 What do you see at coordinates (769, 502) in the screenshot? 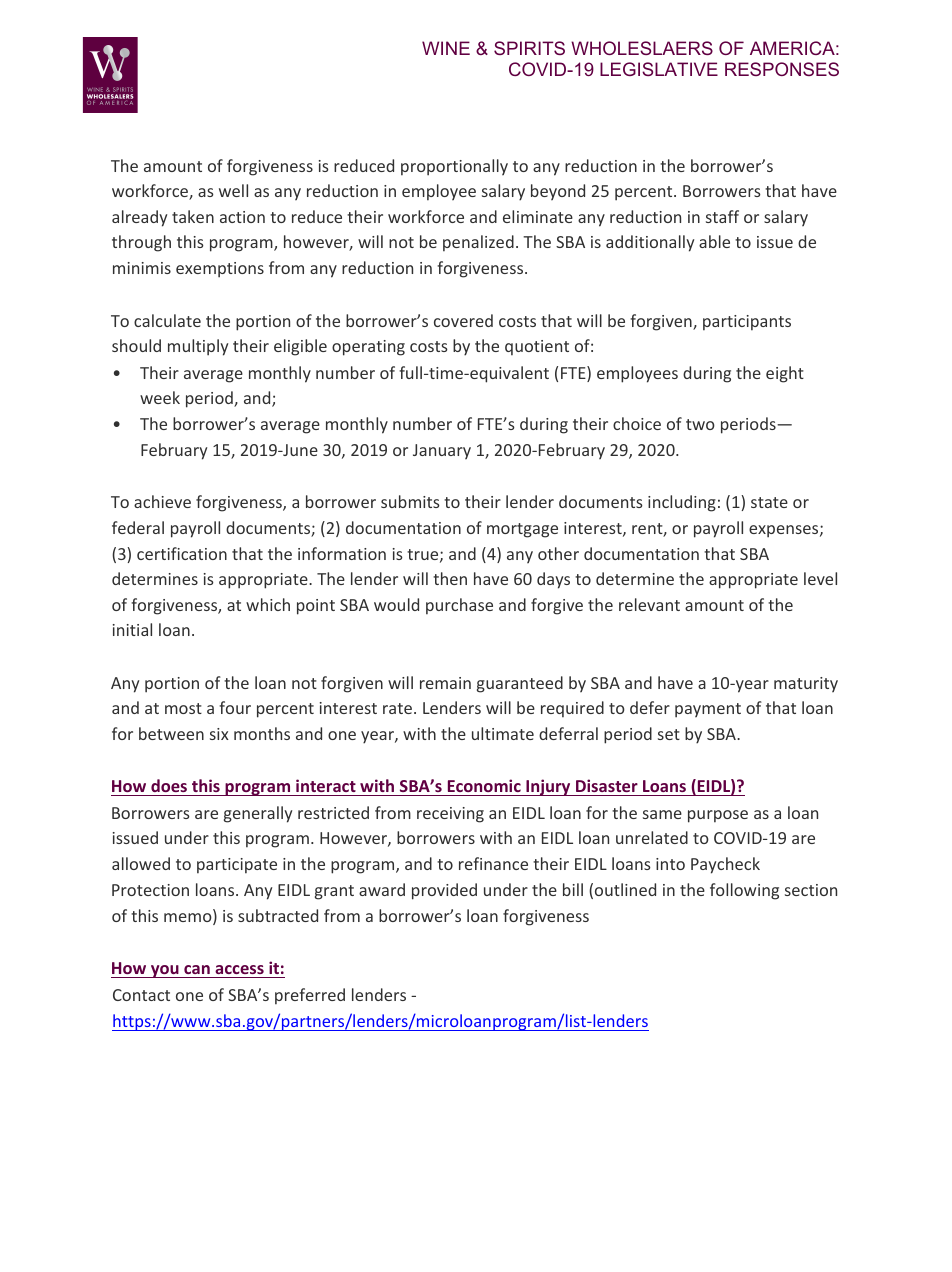
I see `state` at bounding box center [769, 502].
